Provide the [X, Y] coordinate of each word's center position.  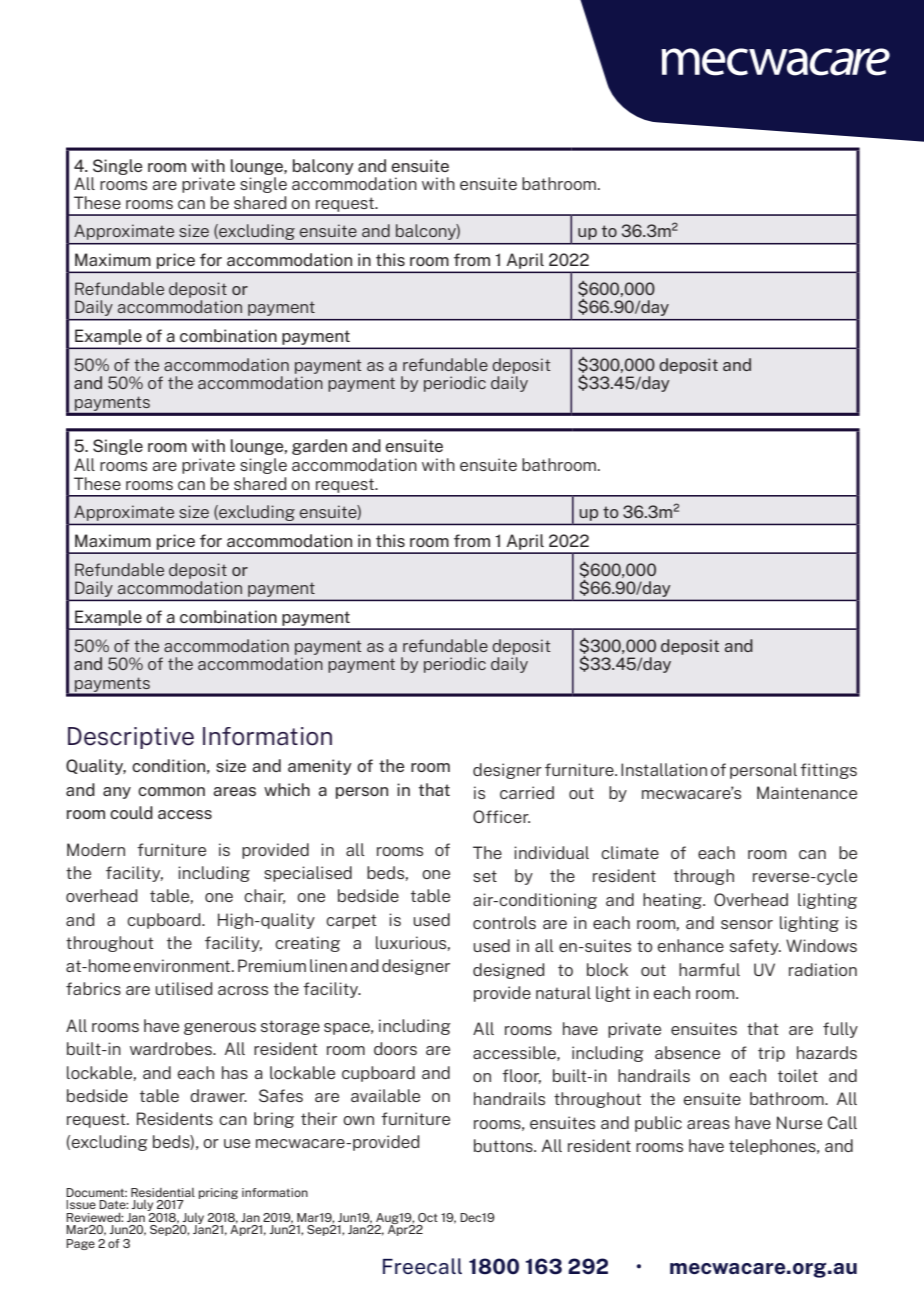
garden [319, 447]
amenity [320, 767]
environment [183, 965]
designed [508, 971]
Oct [428, 1217]
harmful [709, 969]
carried [527, 792]
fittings [828, 771]
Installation [664, 769]
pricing [218, 1193]
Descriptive [131, 738]
